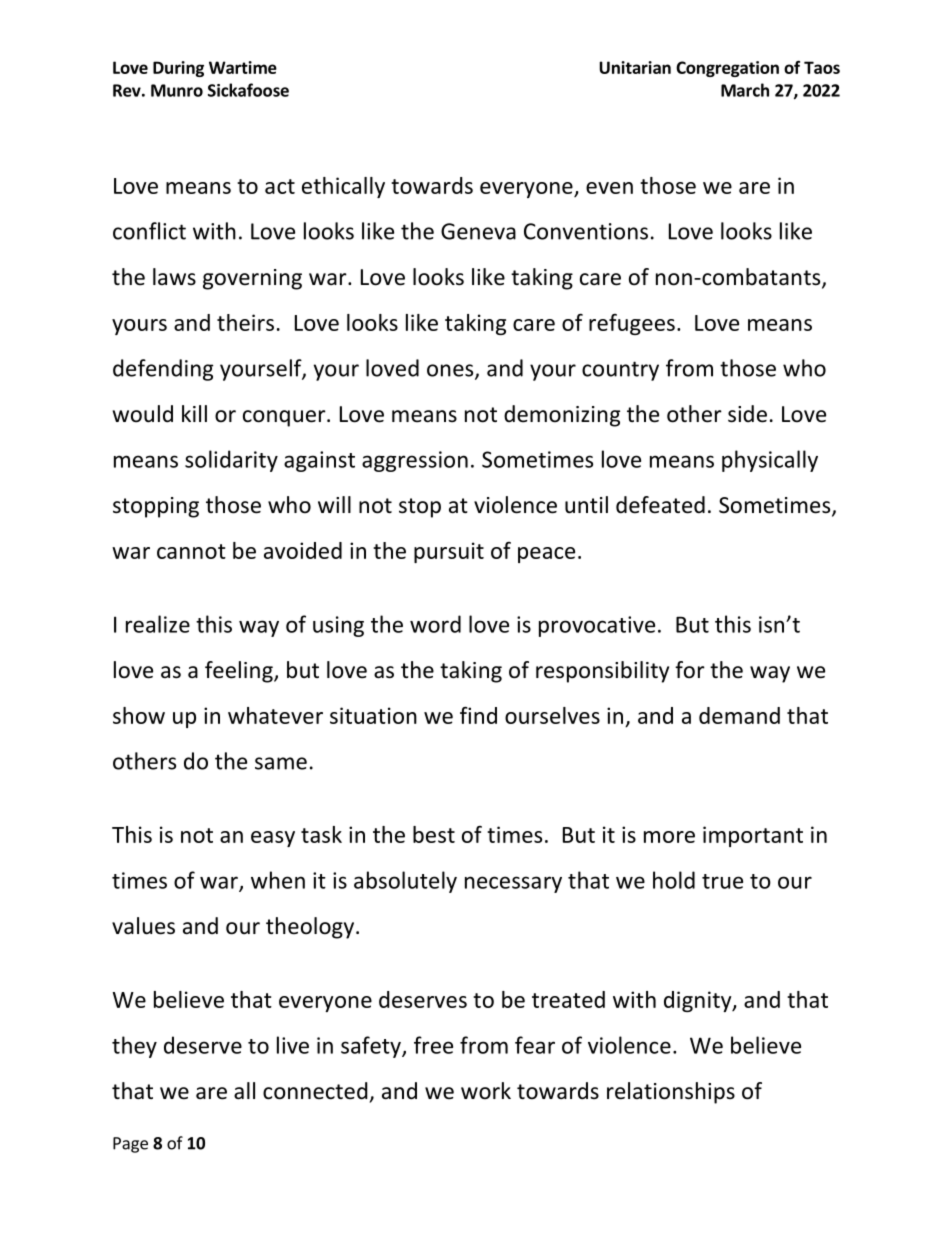  I want to click on work, so click(486, 1091).
